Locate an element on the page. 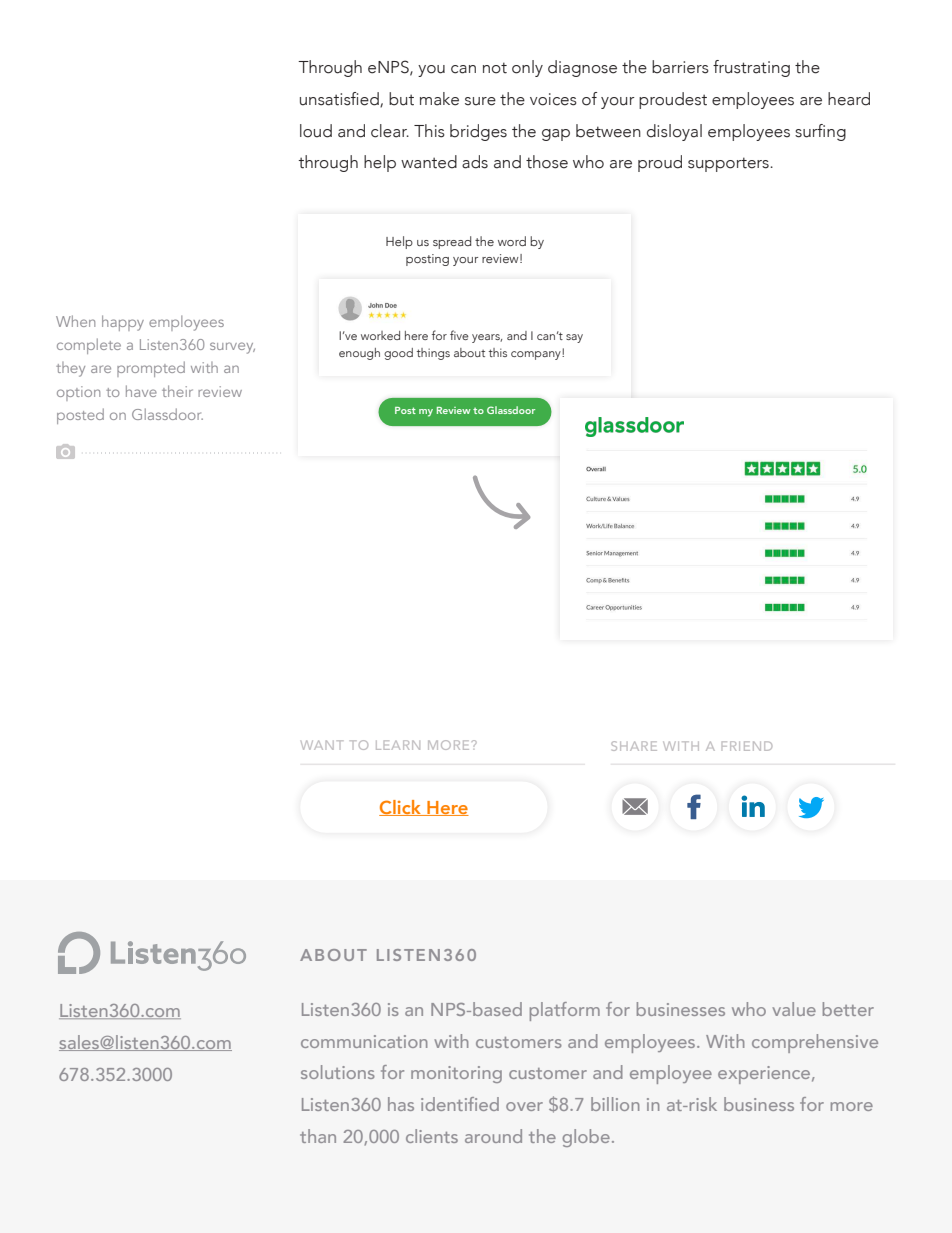 Image resolution: width=952 pixels, height=1233 pixels. loud is located at coordinates (316, 131).
